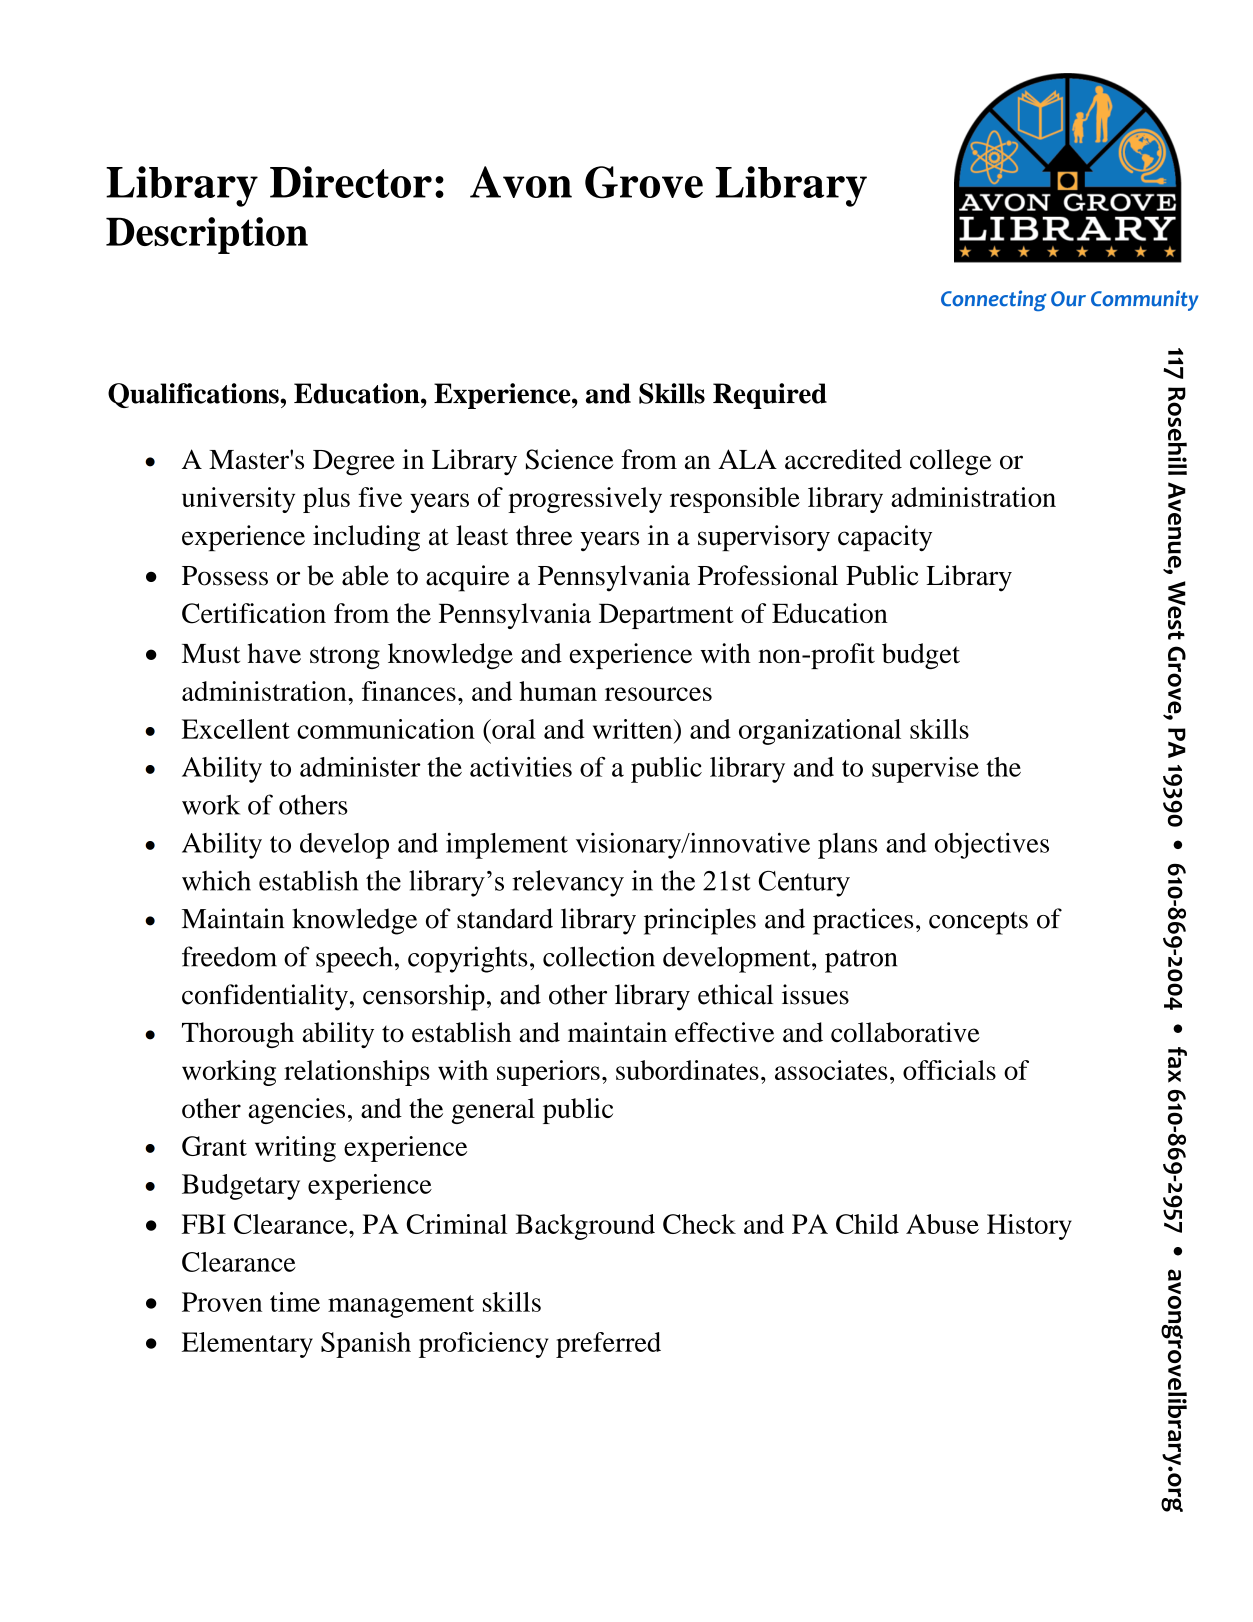 This screenshot has height=1622, width=1253. I want to click on Connecting, so click(994, 300).
